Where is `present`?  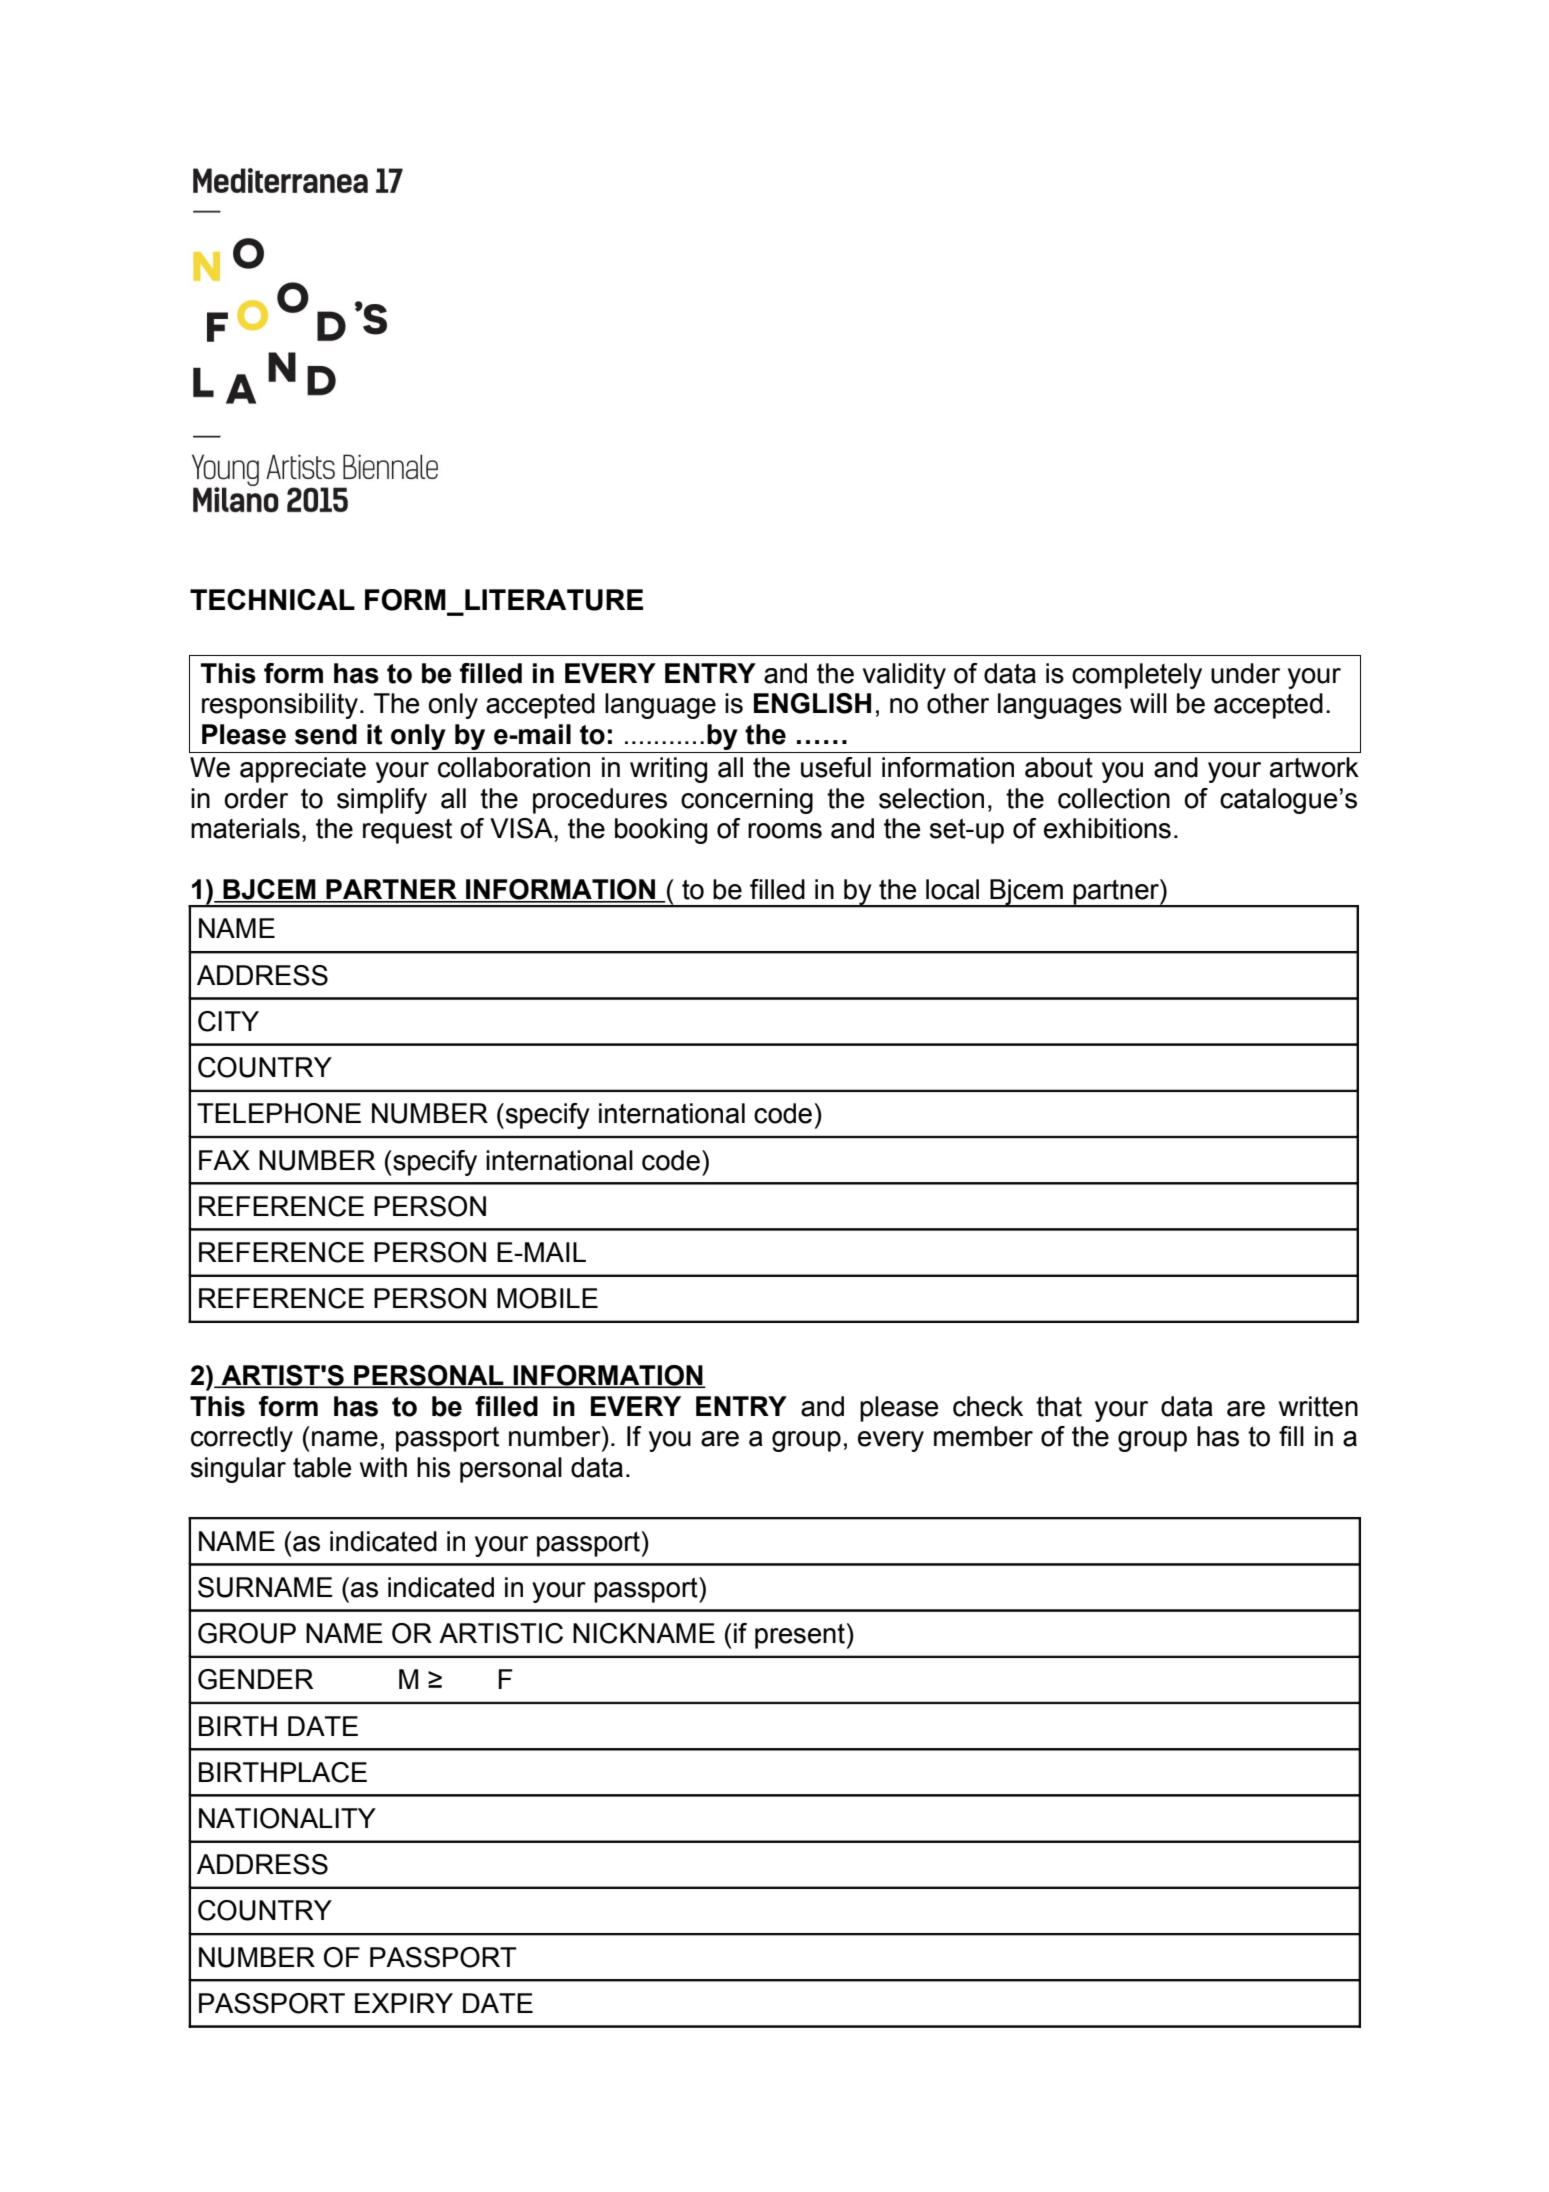 present is located at coordinates (800, 1636).
